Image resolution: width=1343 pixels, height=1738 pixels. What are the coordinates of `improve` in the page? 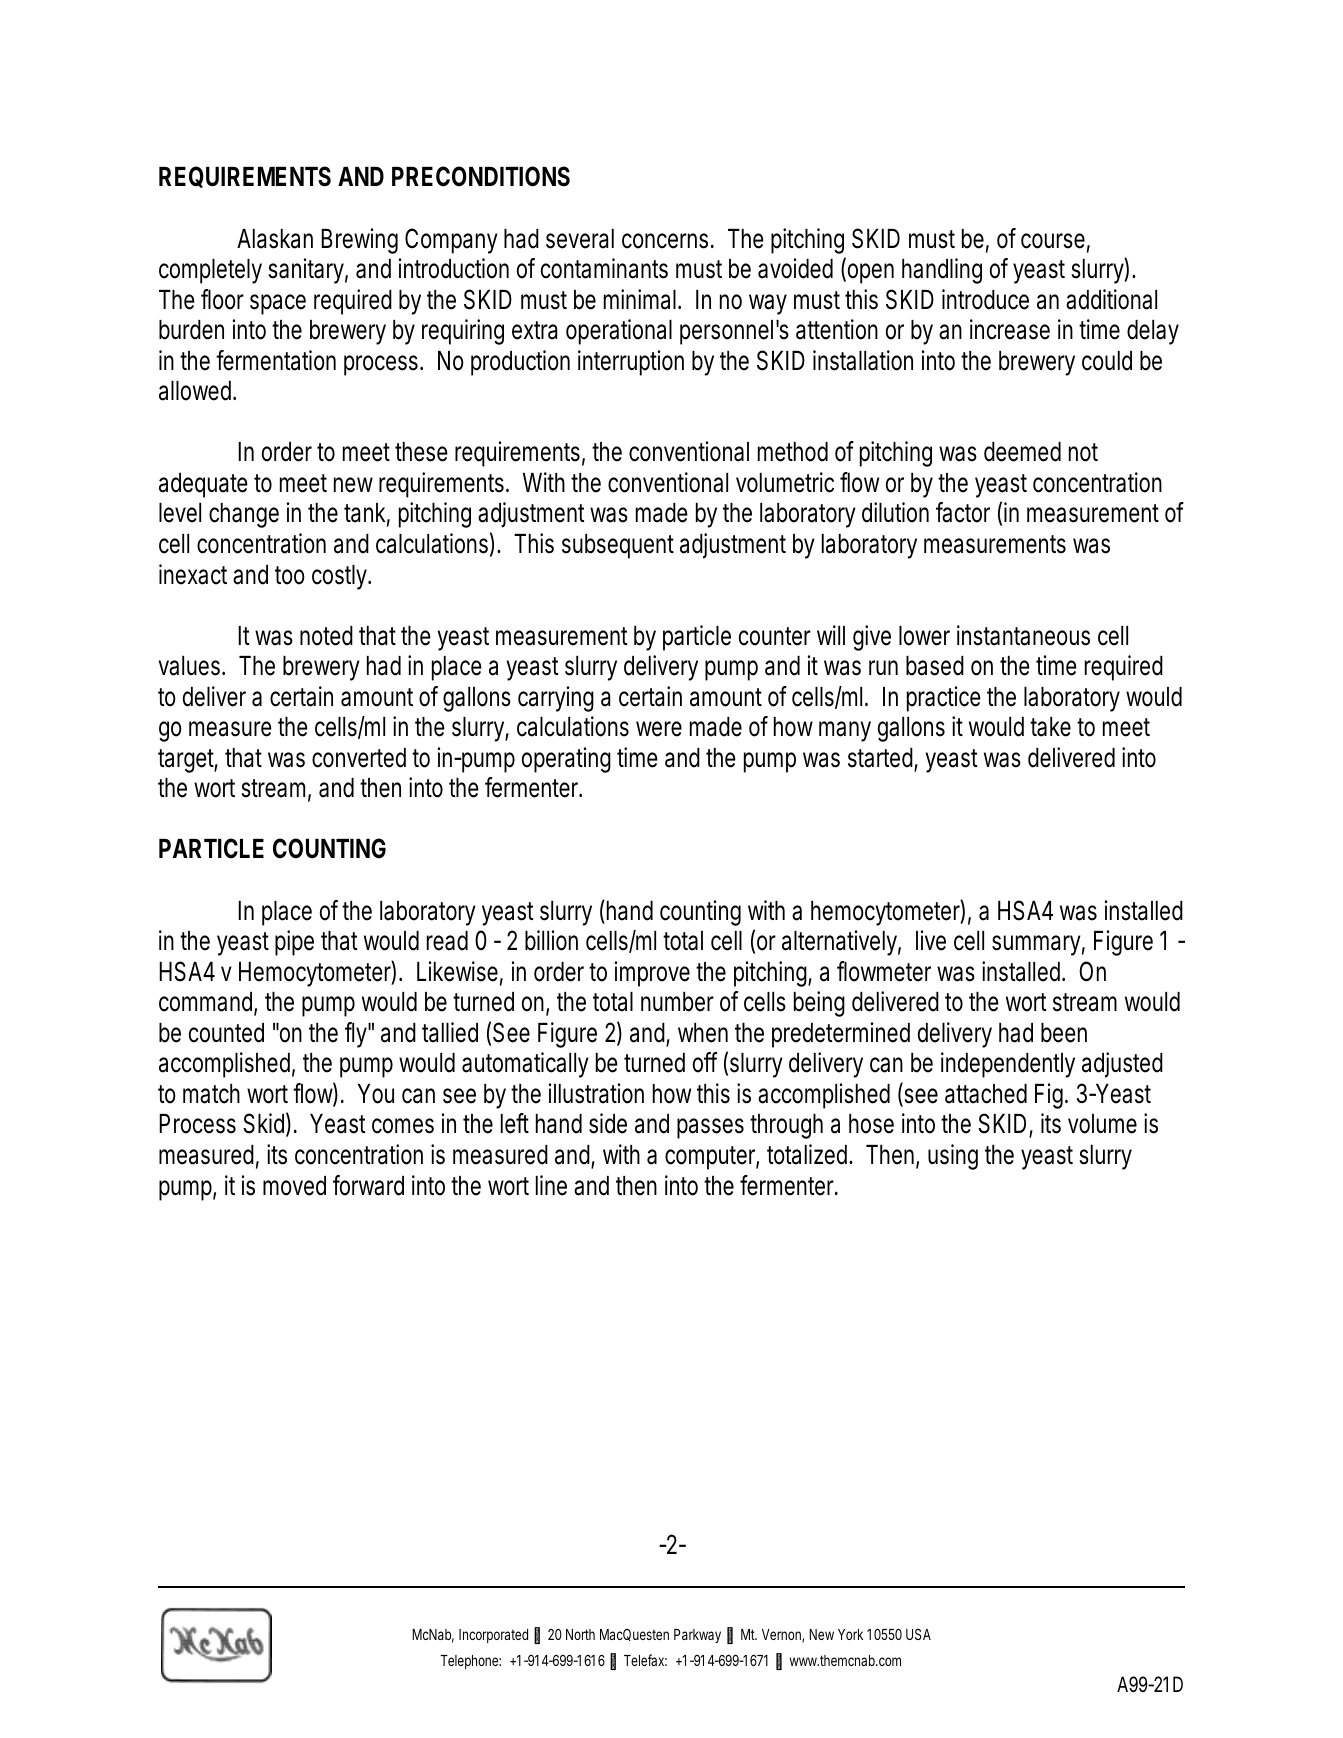 It's located at (652, 974).
